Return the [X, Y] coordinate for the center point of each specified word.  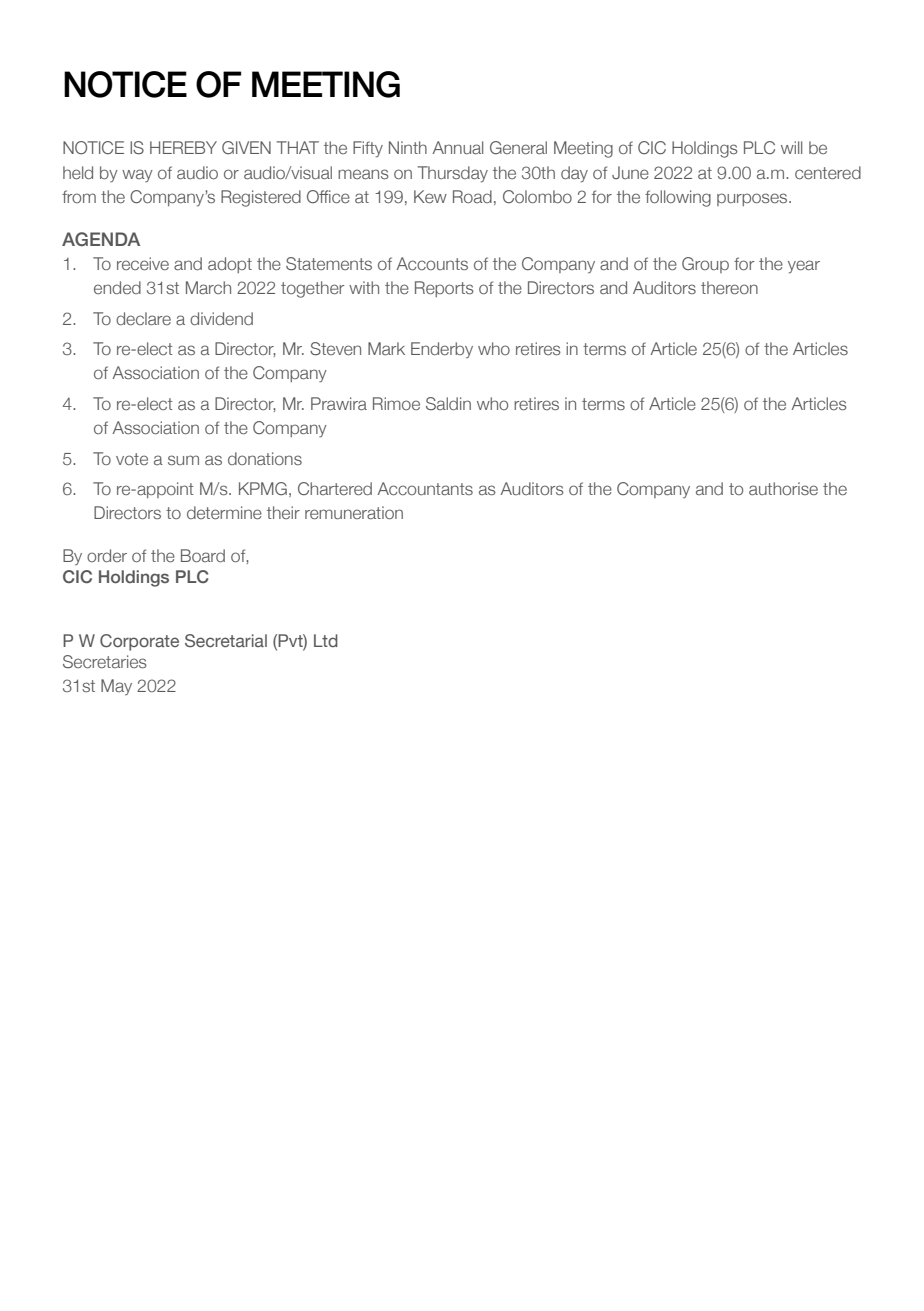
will [791, 147]
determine [224, 512]
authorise [783, 488]
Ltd [326, 640]
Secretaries [105, 661]
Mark [386, 348]
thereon [729, 287]
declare [143, 318]
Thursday [452, 174]
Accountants [425, 488]
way [137, 175]
